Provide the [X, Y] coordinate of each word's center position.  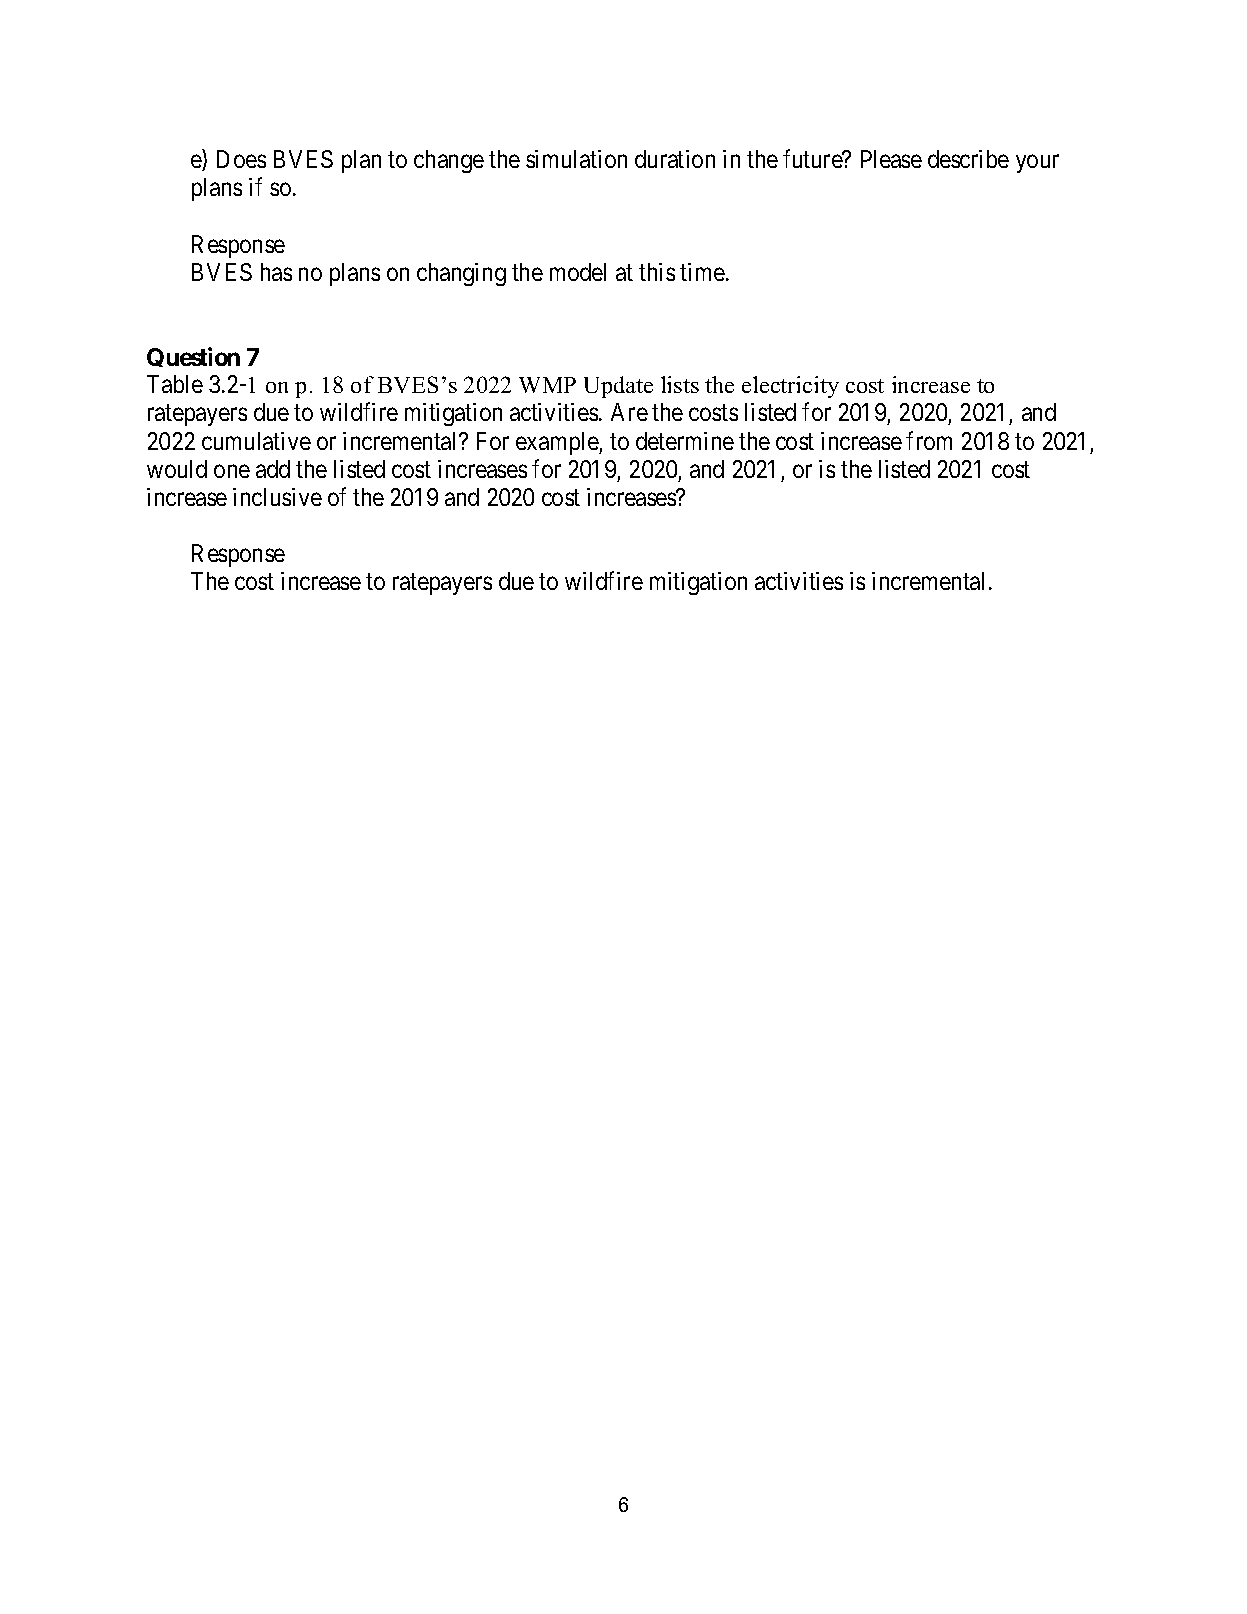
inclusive [277, 497]
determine [685, 441]
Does [241, 159]
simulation [576, 159]
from [929, 440]
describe [968, 159]
